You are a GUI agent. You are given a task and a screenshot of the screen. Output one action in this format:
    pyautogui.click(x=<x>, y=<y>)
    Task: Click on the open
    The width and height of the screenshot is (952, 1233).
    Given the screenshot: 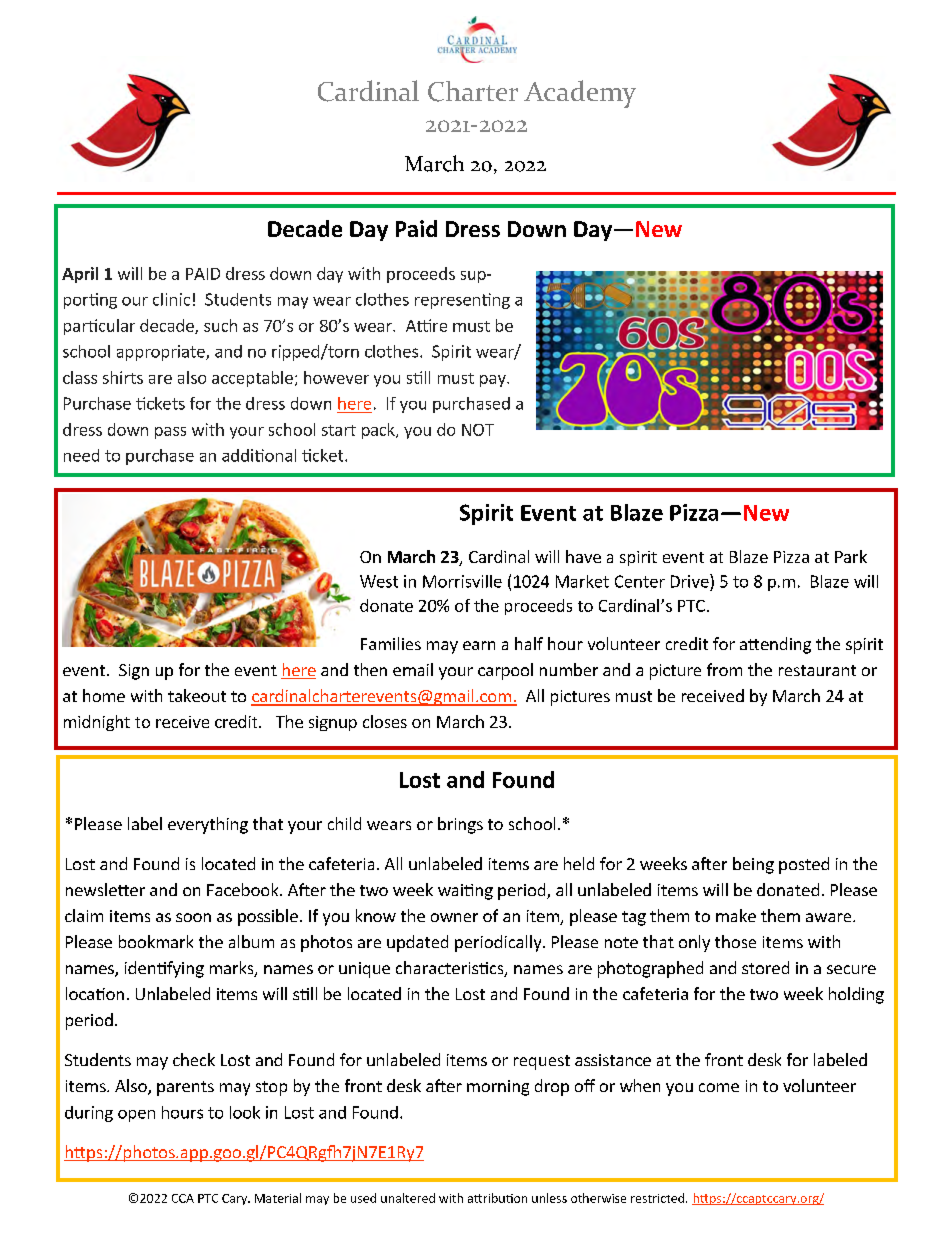 What is the action you would take?
    pyautogui.click(x=136, y=1116)
